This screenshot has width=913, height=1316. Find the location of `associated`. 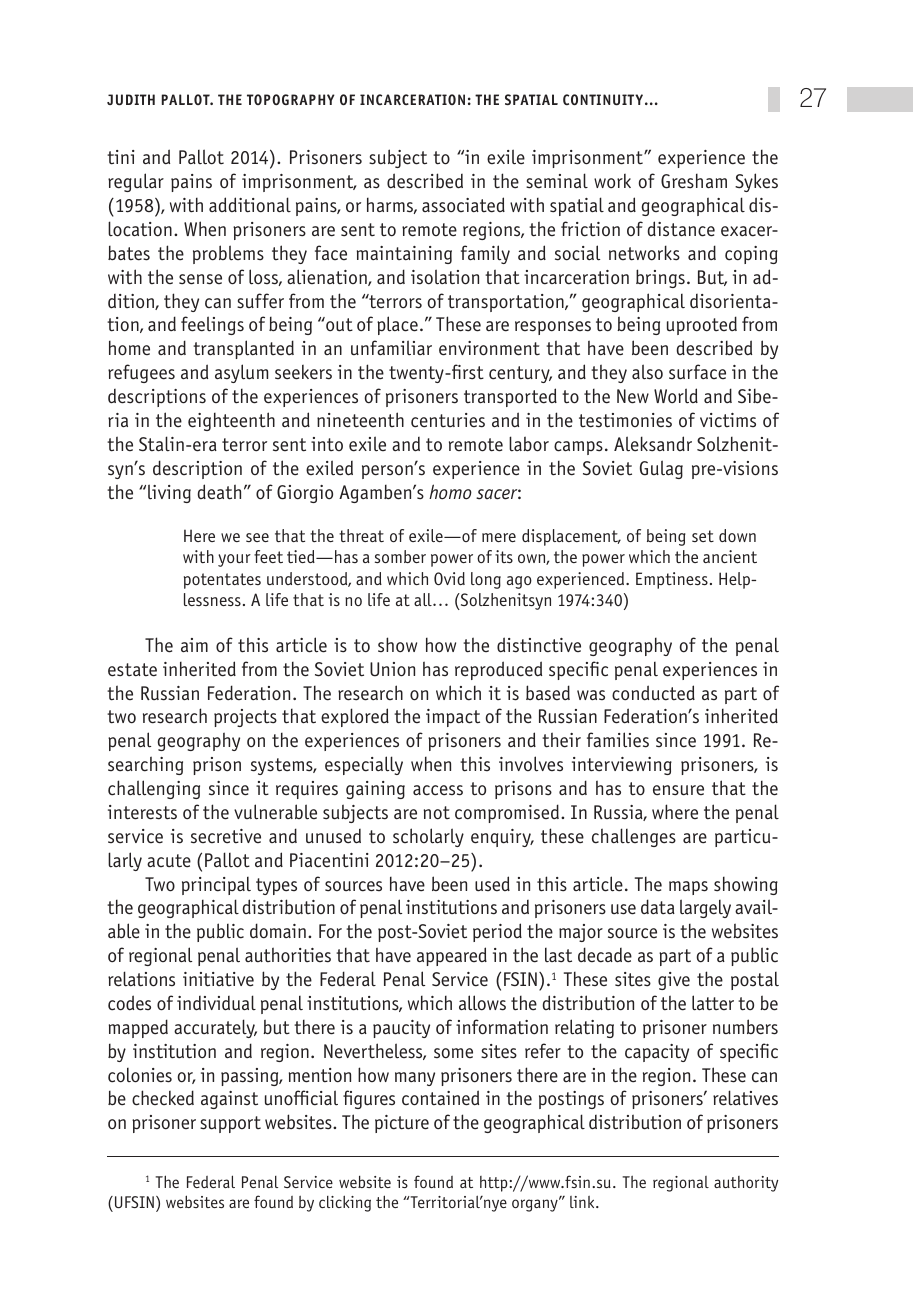

associated is located at coordinates (463, 205).
